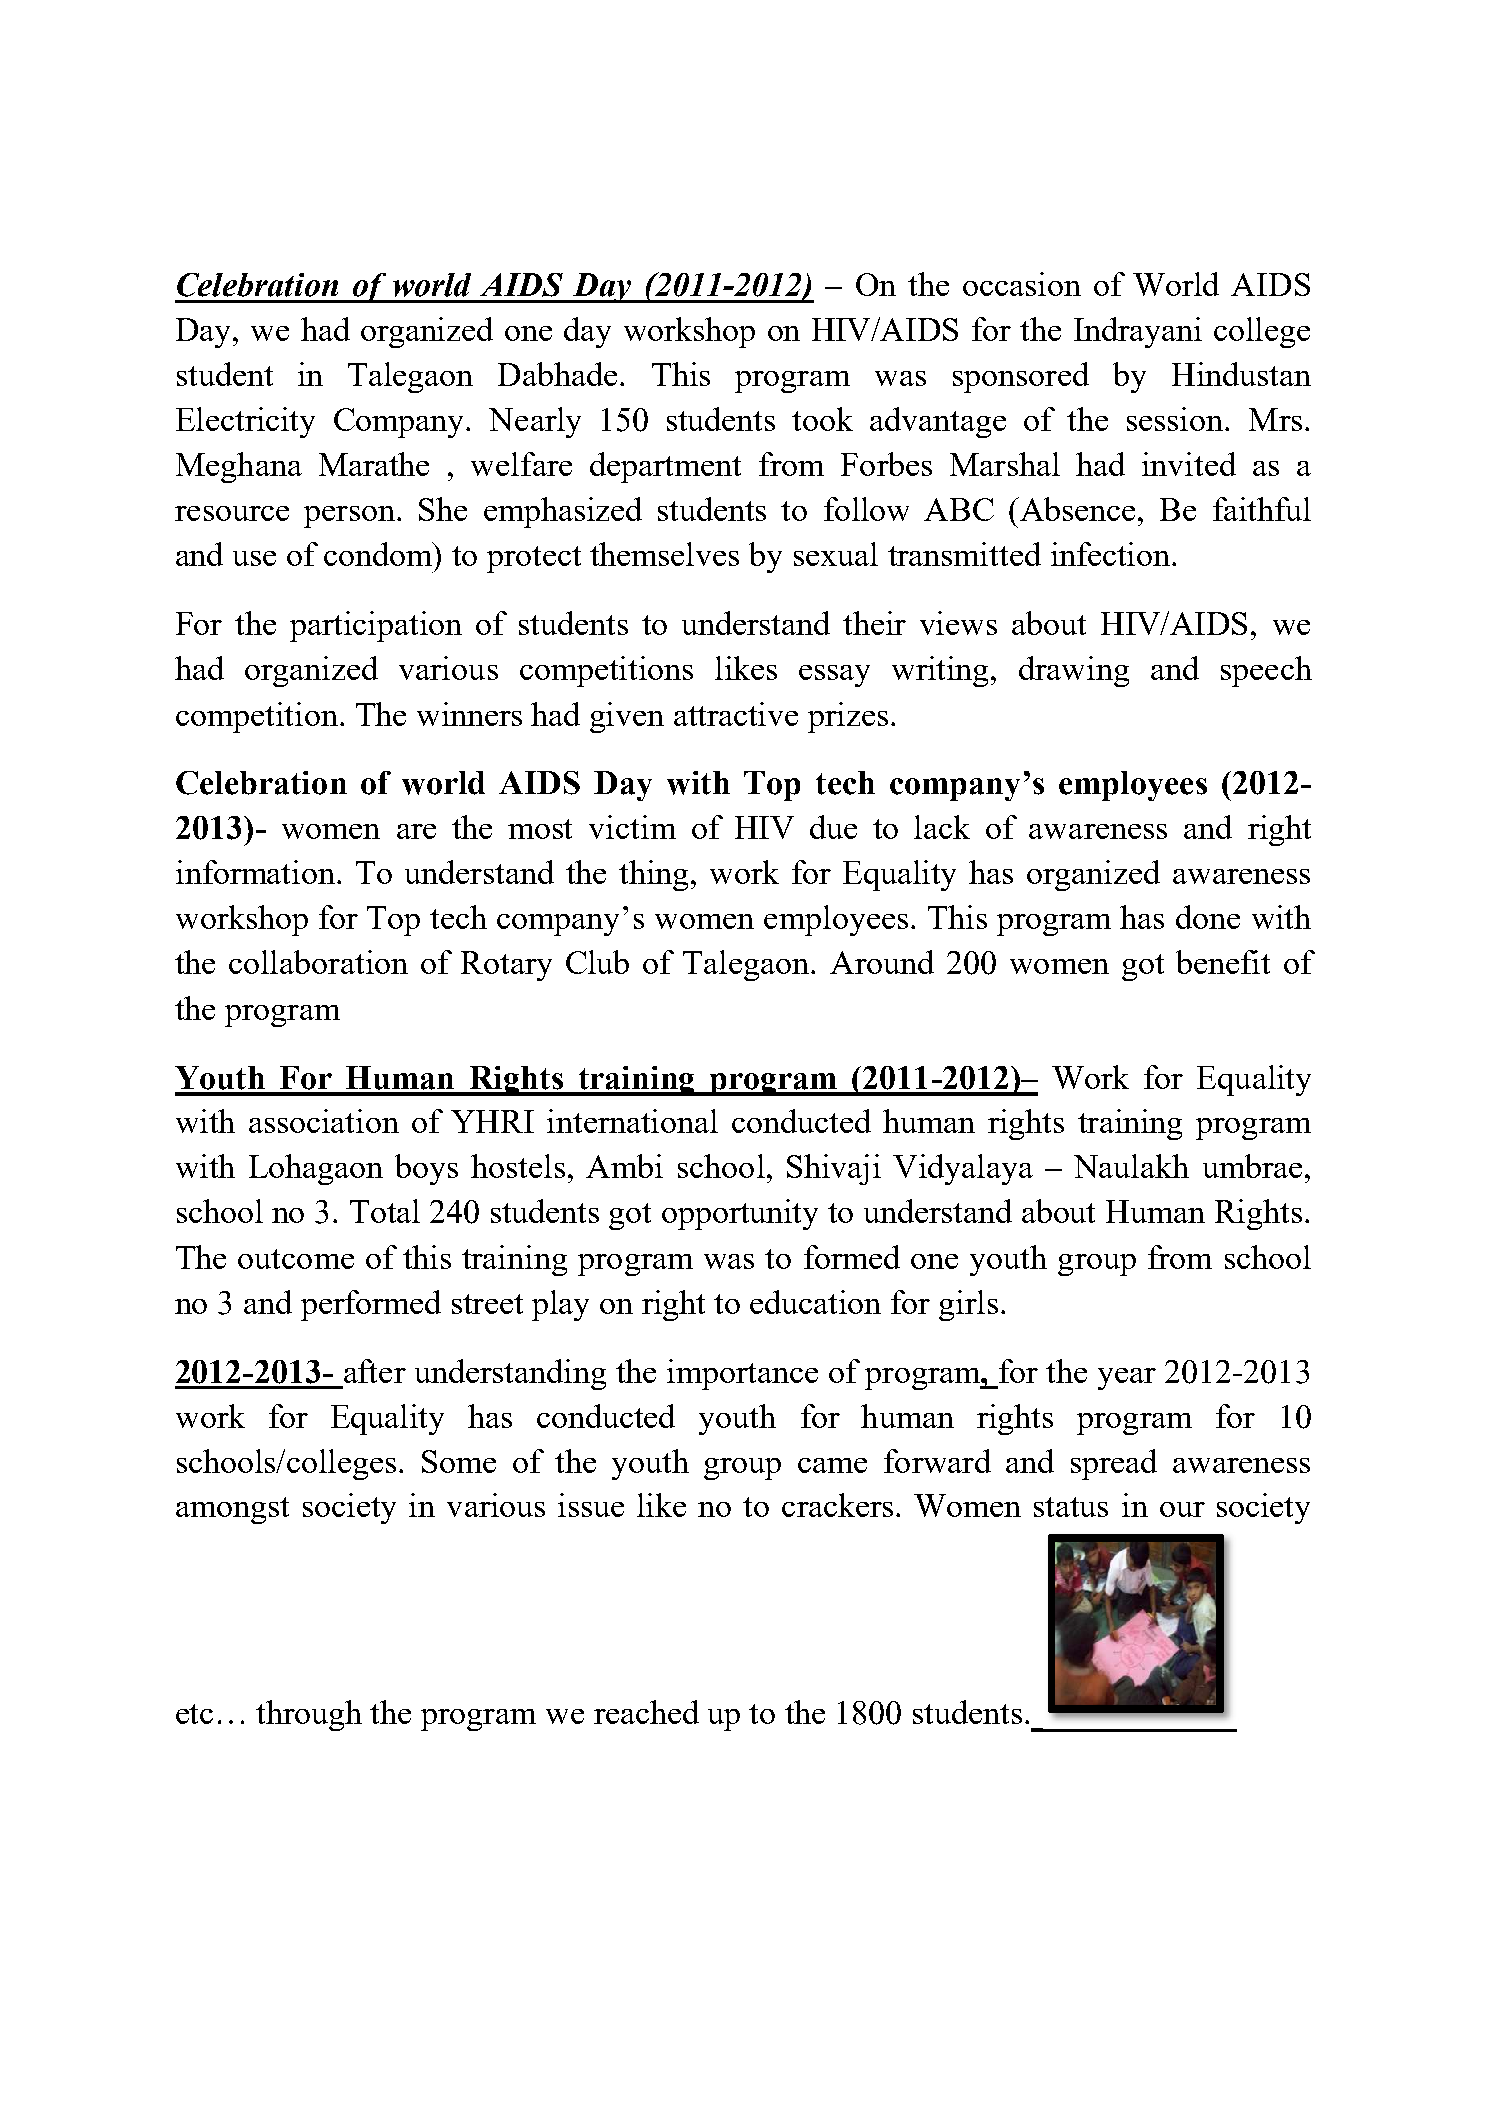  What do you see at coordinates (1223, 962) in the page?
I see `benefit` at bounding box center [1223, 962].
